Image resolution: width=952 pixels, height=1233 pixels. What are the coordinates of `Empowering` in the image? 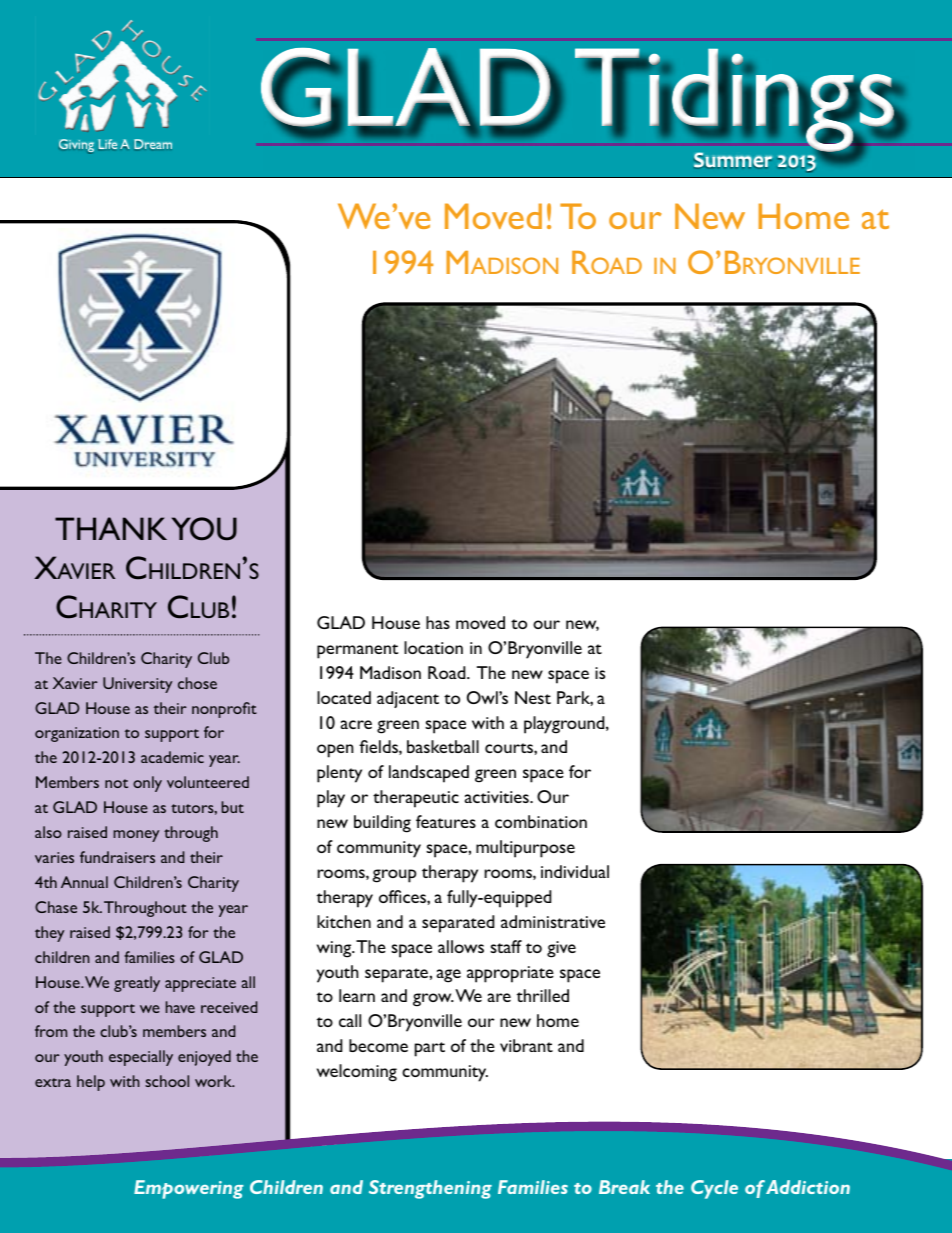 It's located at (189, 1189).
